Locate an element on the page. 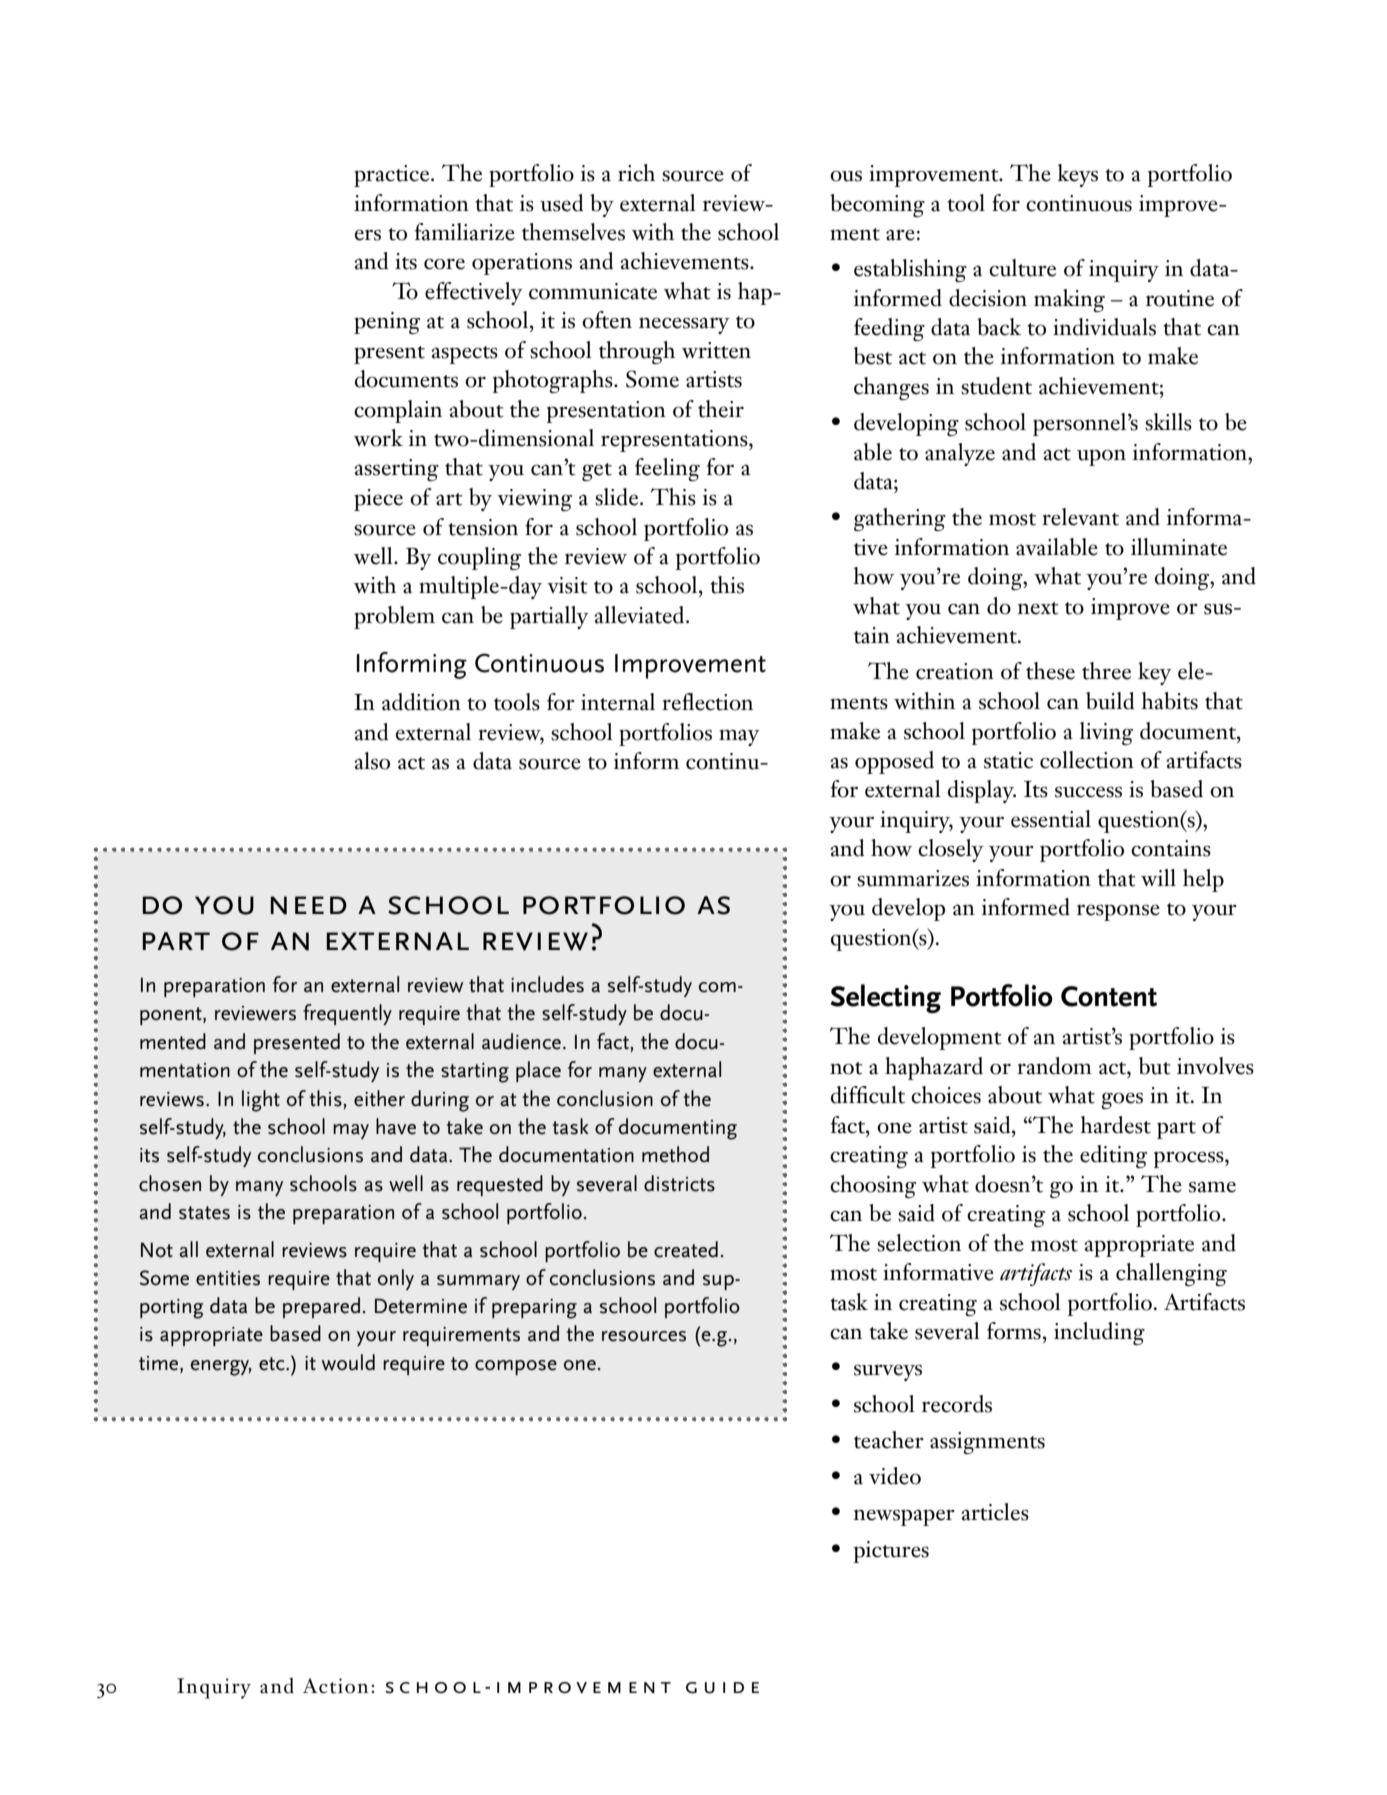 This document has height=1795, width=1387. reflection is located at coordinates (707, 702).
